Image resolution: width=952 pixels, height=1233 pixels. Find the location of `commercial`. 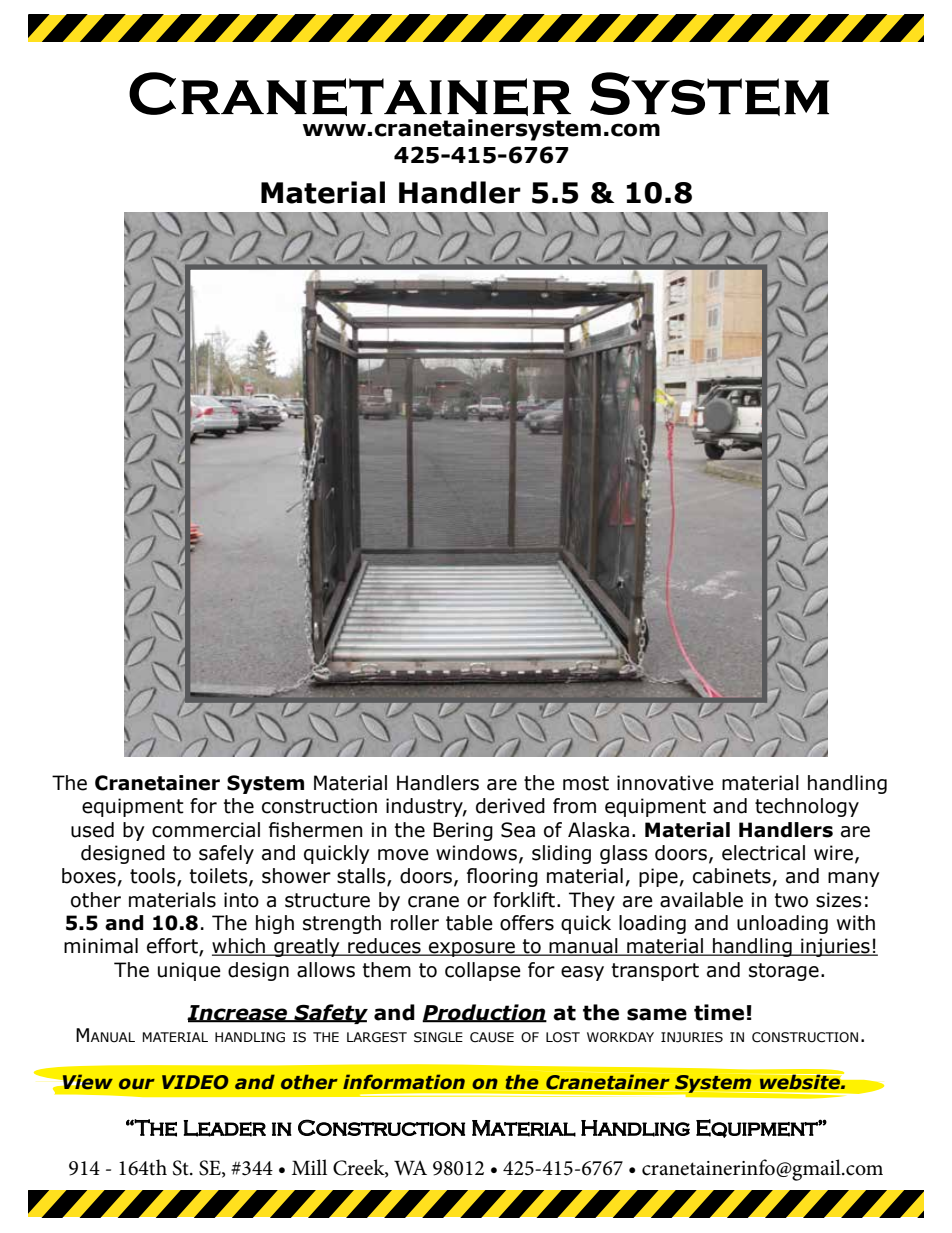

commercial is located at coordinates (206, 830).
